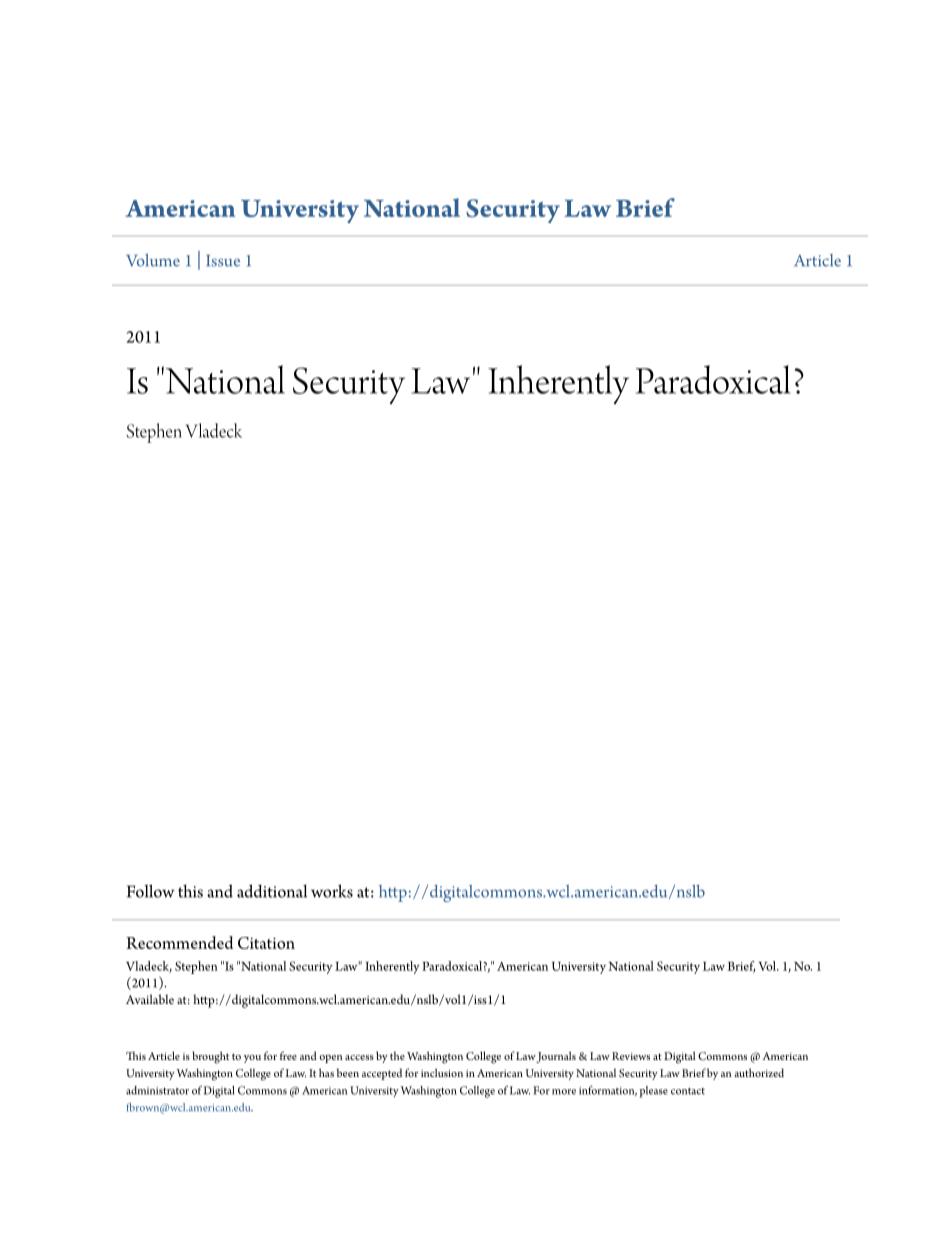 Image resolution: width=952 pixels, height=1233 pixels. I want to click on the, so click(397, 1056).
